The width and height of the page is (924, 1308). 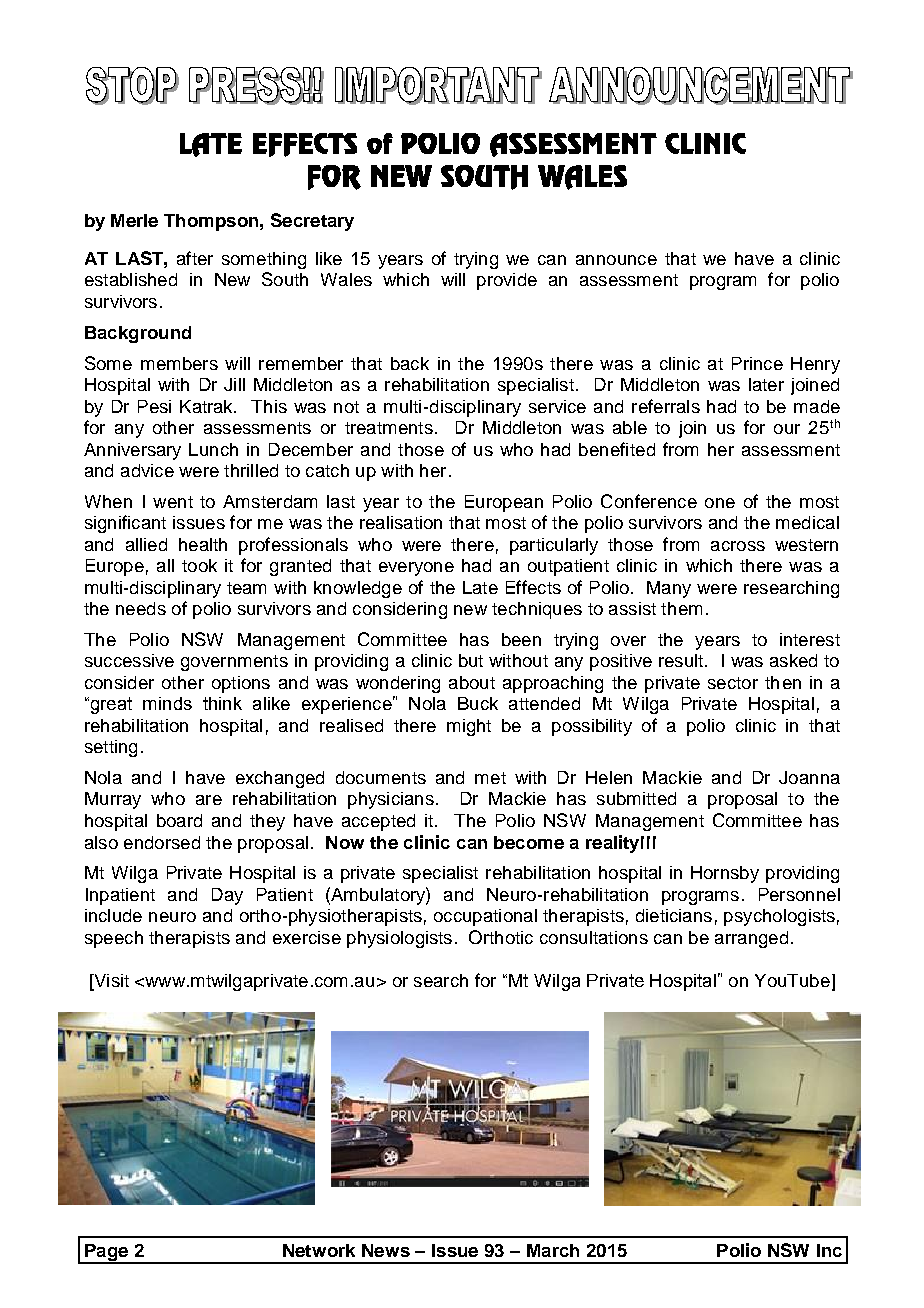 What do you see at coordinates (401, 522) in the page?
I see `realisation` at bounding box center [401, 522].
